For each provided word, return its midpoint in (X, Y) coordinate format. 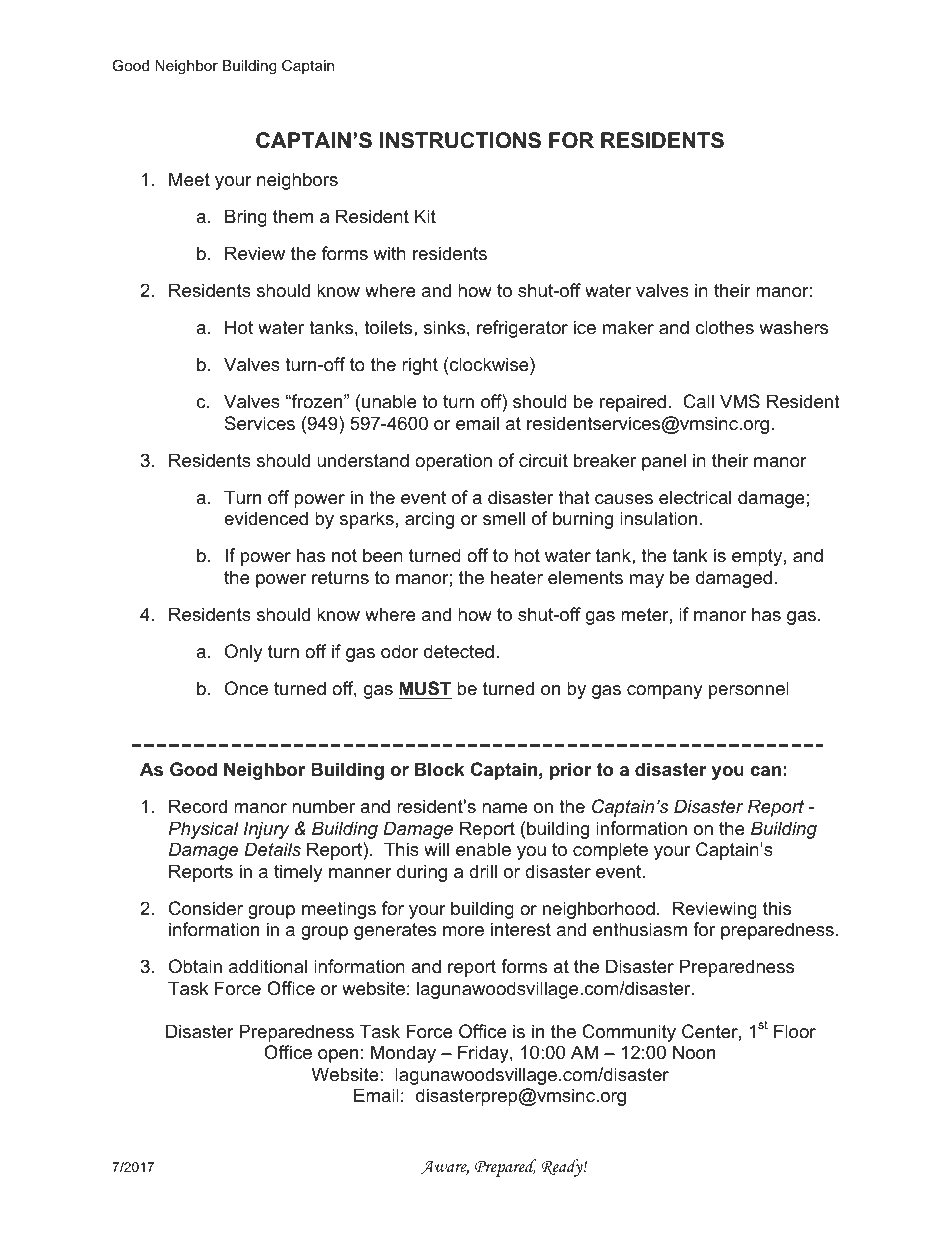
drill (483, 871)
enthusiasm (640, 929)
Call (698, 401)
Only (244, 653)
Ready (563, 1168)
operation (453, 462)
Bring (246, 218)
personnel (749, 690)
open (338, 1056)
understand (363, 460)
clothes (724, 327)
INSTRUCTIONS (460, 140)
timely (298, 873)
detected (459, 651)
